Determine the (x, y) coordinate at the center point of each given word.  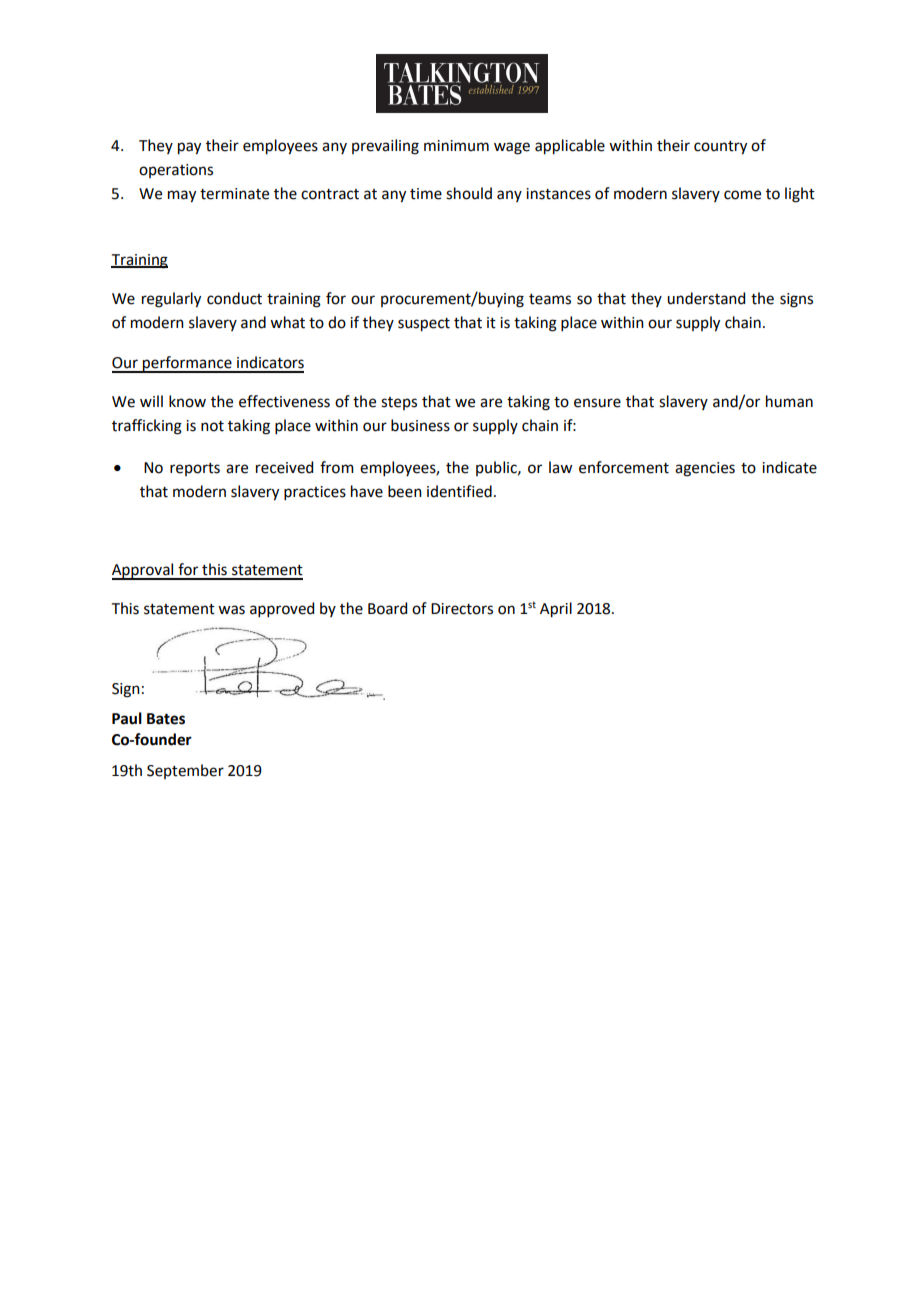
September (185, 771)
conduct (234, 298)
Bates (166, 719)
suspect (424, 325)
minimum (456, 146)
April (556, 610)
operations (176, 171)
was (231, 610)
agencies (705, 469)
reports (195, 469)
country (720, 148)
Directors (462, 609)
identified (459, 491)
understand (706, 298)
